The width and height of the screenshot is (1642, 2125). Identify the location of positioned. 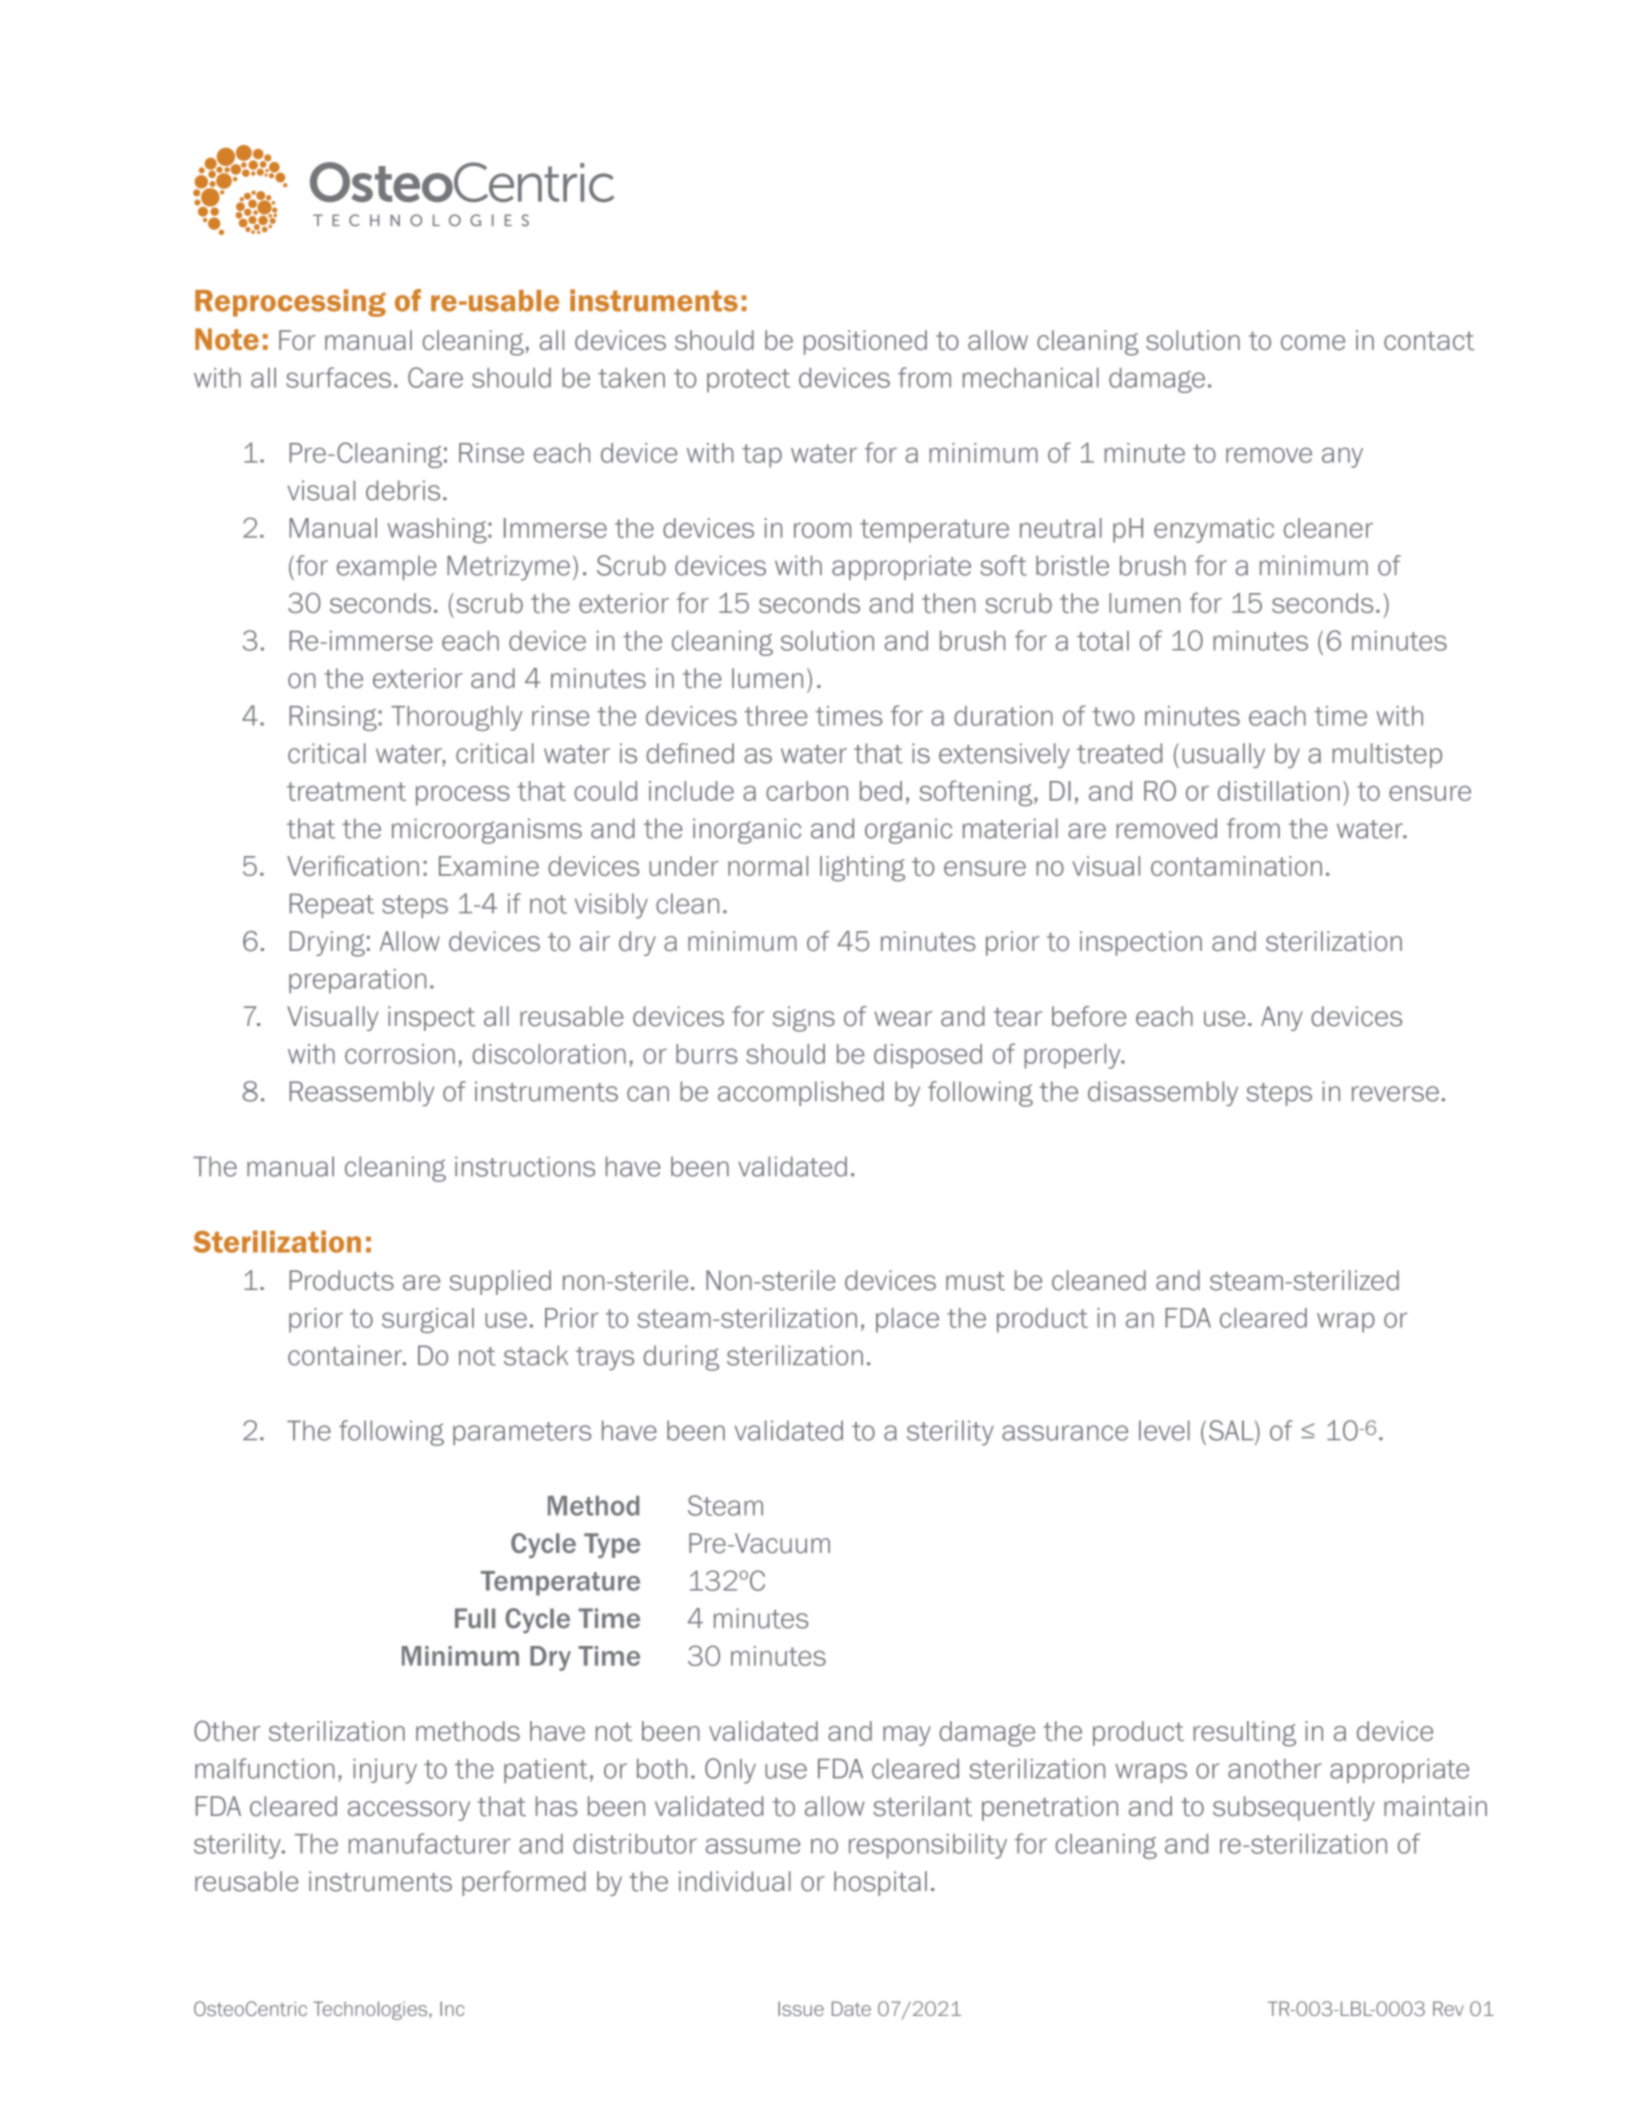
(865, 342).
